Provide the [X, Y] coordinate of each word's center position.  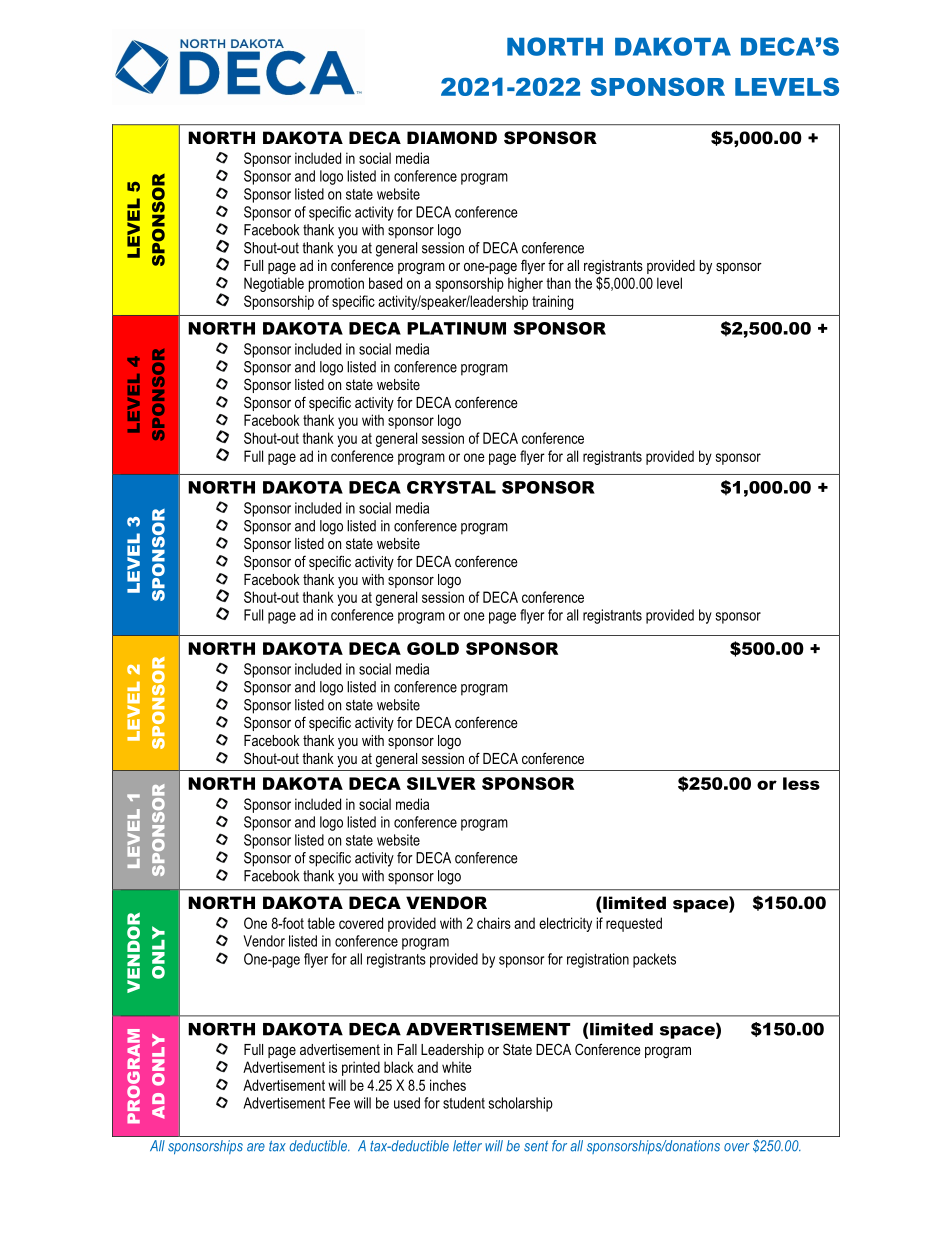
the [583, 283]
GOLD [433, 648]
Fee [339, 1103]
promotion [336, 284]
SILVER [441, 783]
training [552, 302]
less [801, 783]
